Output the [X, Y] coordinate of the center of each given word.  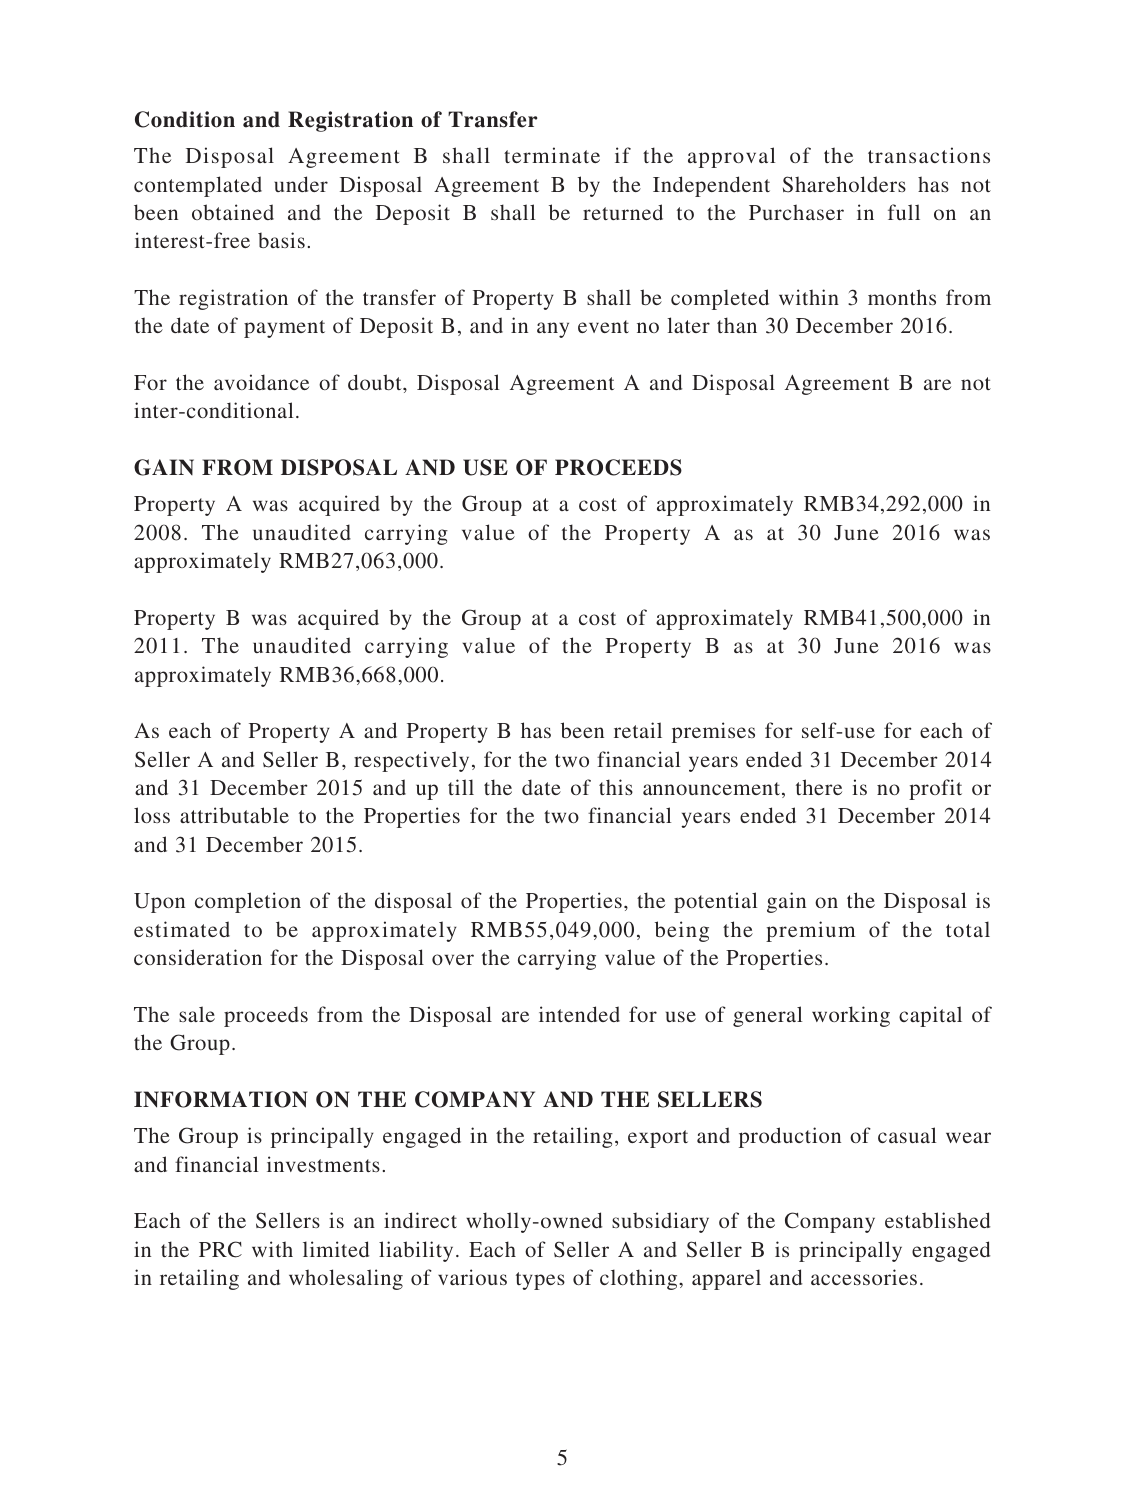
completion [248, 902]
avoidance [261, 382]
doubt [376, 382]
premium [810, 931]
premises [713, 732]
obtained [233, 212]
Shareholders [844, 184]
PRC [220, 1249]
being [682, 931]
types [540, 1281]
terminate [552, 155]
